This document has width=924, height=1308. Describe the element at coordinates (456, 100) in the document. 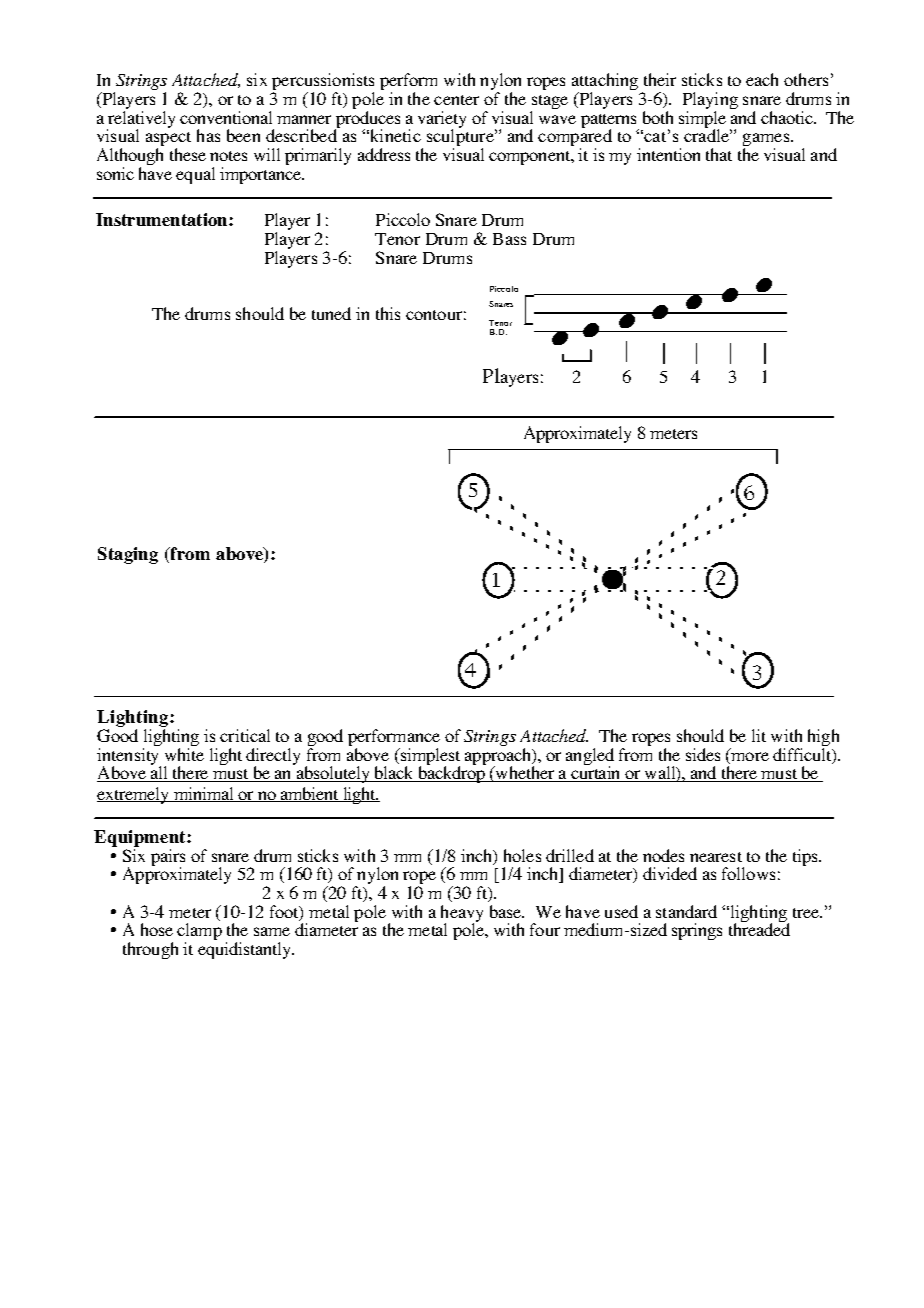

I see `center` at that location.
